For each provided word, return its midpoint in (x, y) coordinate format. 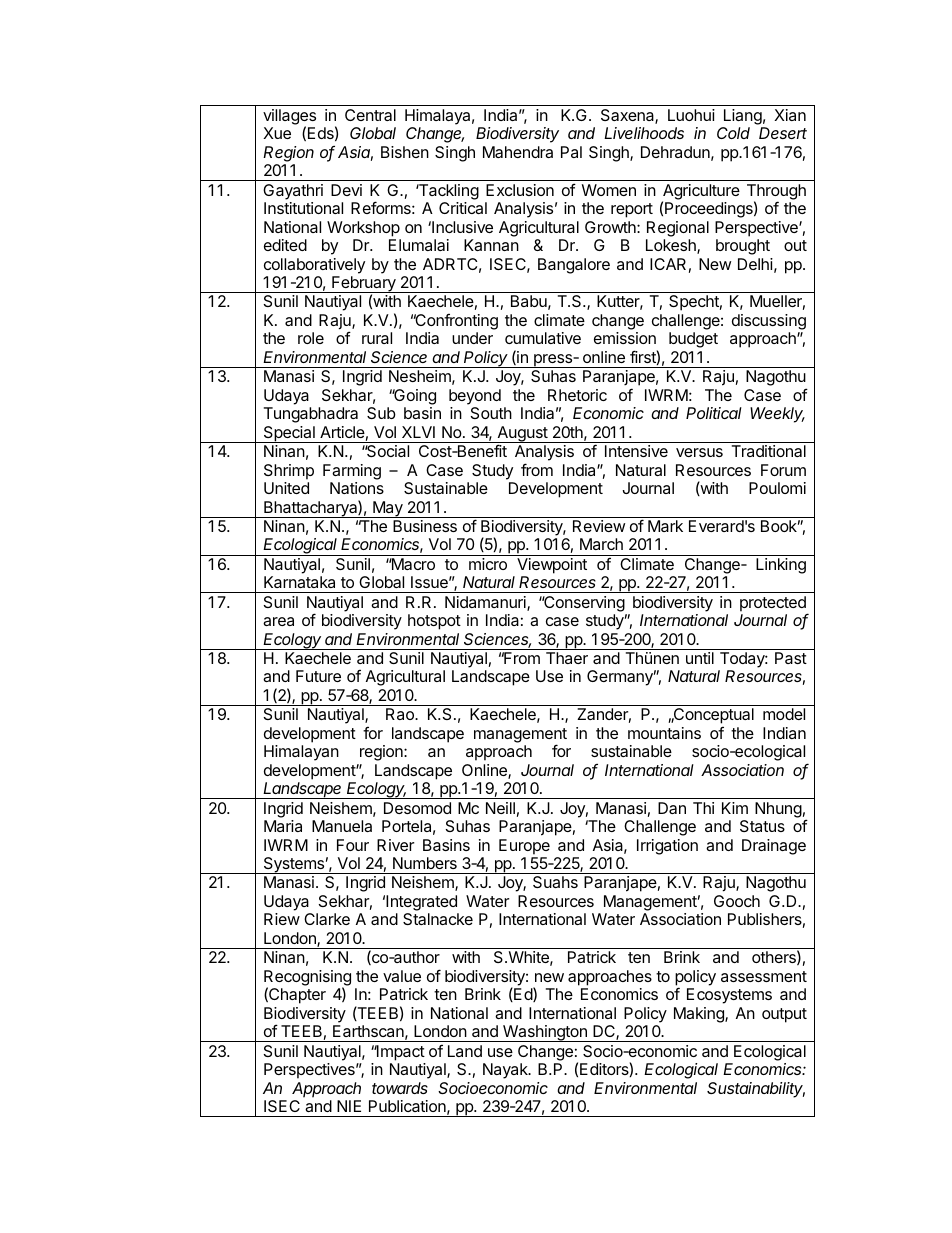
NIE (349, 1106)
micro (488, 564)
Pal (571, 152)
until (700, 658)
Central (370, 115)
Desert (783, 133)
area (278, 621)
